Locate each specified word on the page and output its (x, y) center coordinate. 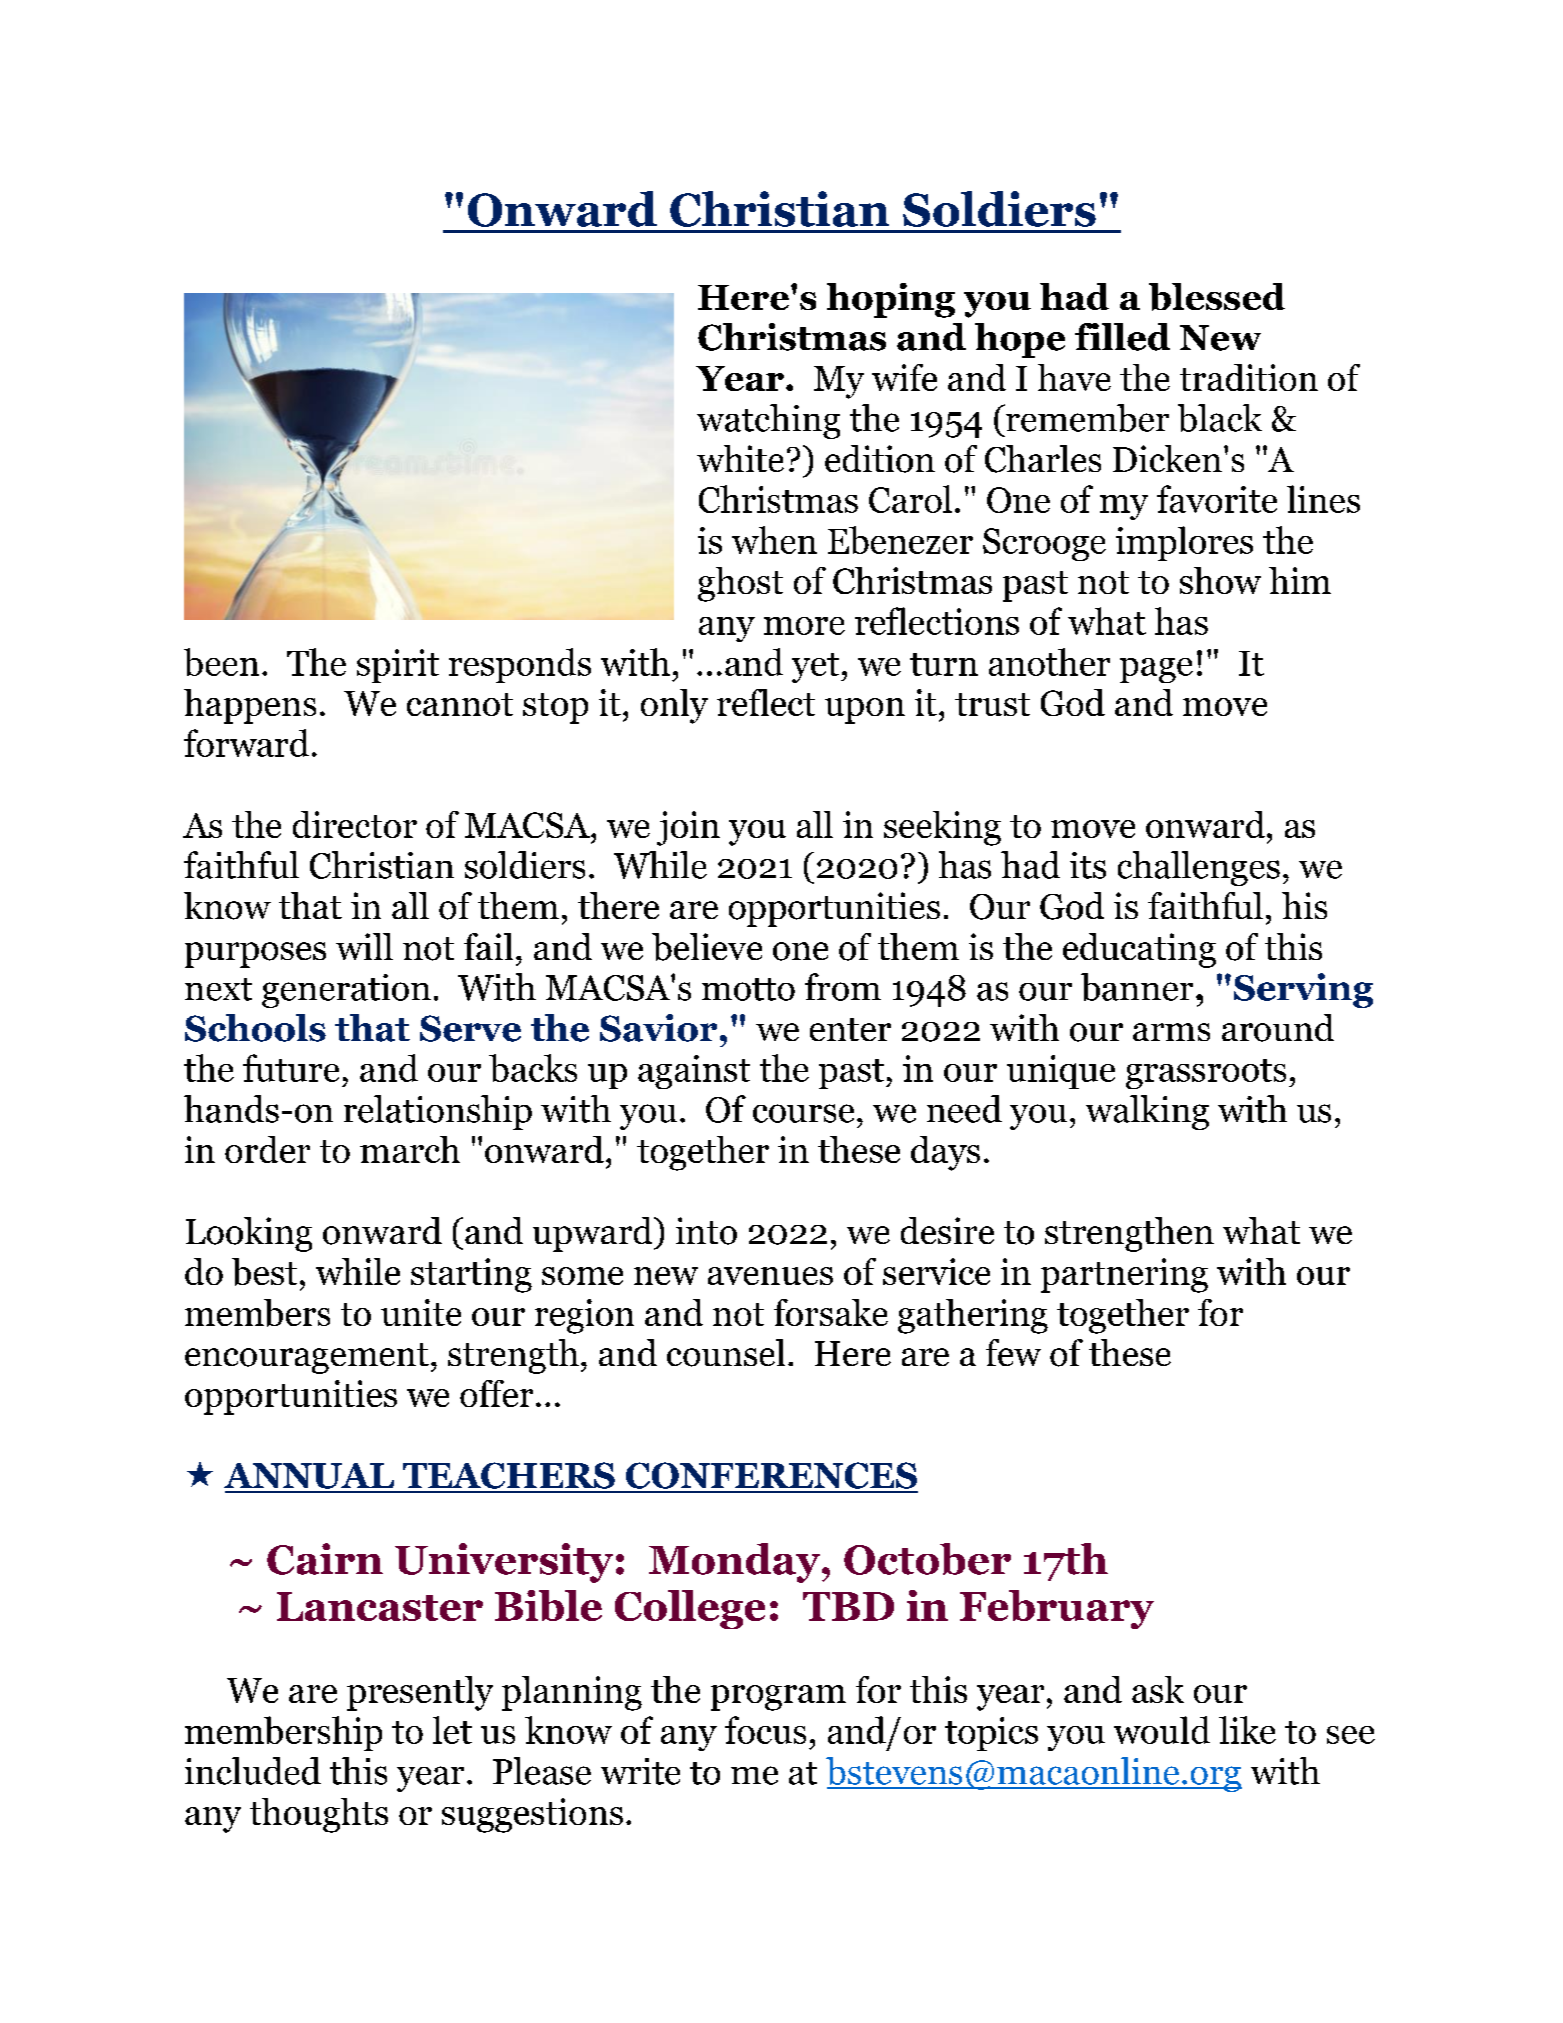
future (291, 1068)
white (740, 458)
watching (768, 421)
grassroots (1206, 1074)
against (694, 1072)
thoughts (319, 1815)
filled (1122, 337)
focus (765, 1730)
